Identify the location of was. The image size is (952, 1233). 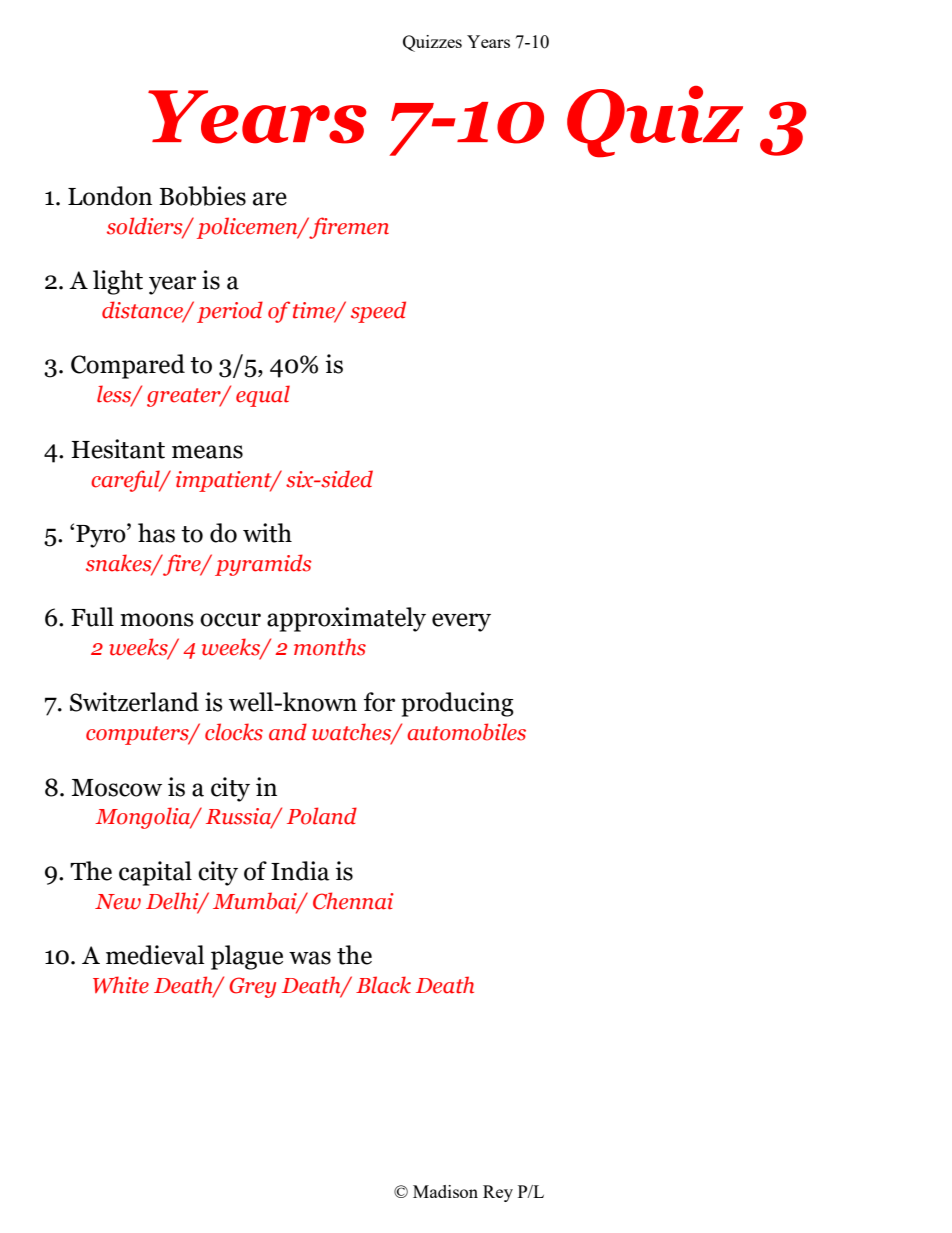
(310, 958).
